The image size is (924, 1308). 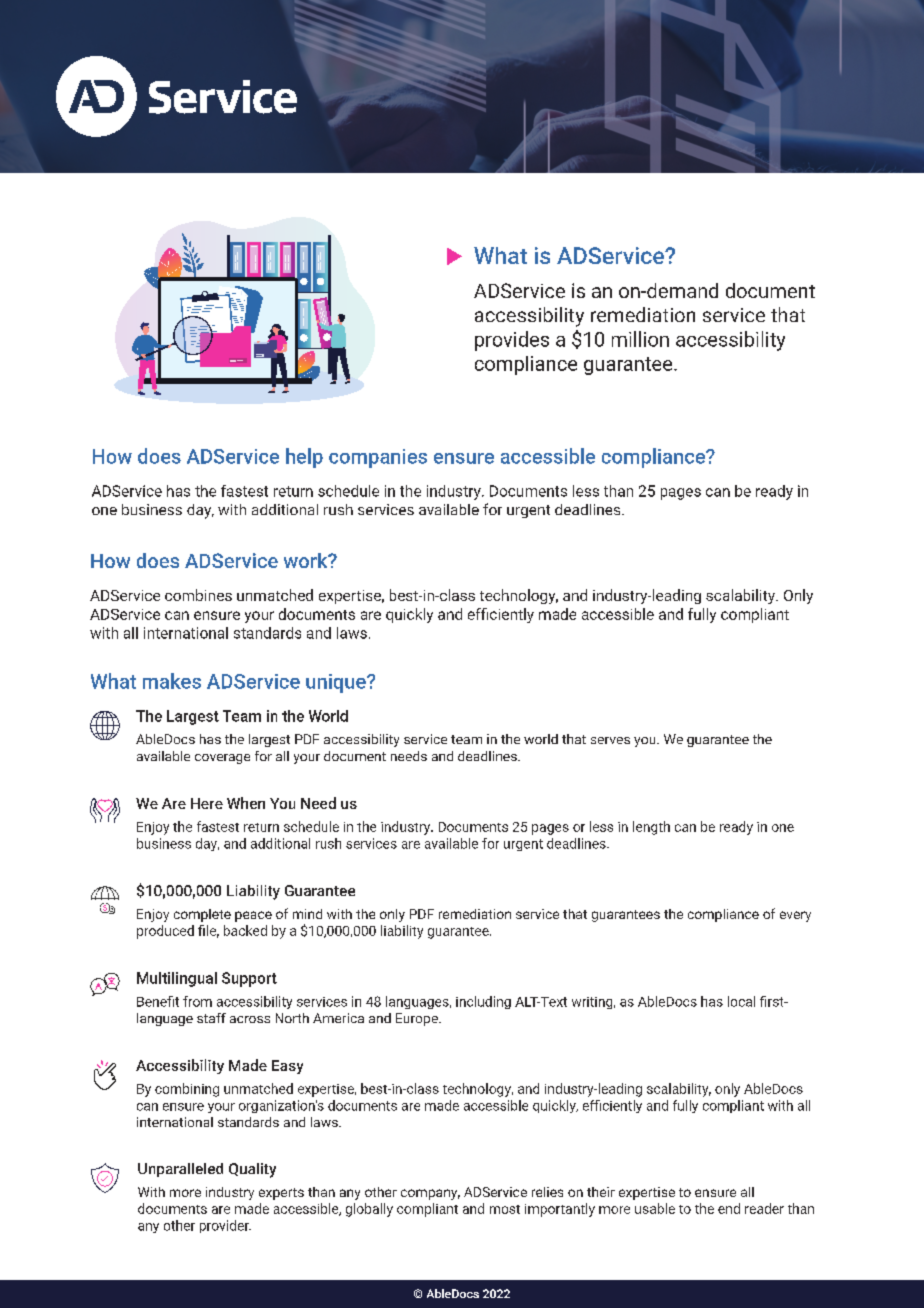 I want to click on Support, so click(x=249, y=979).
